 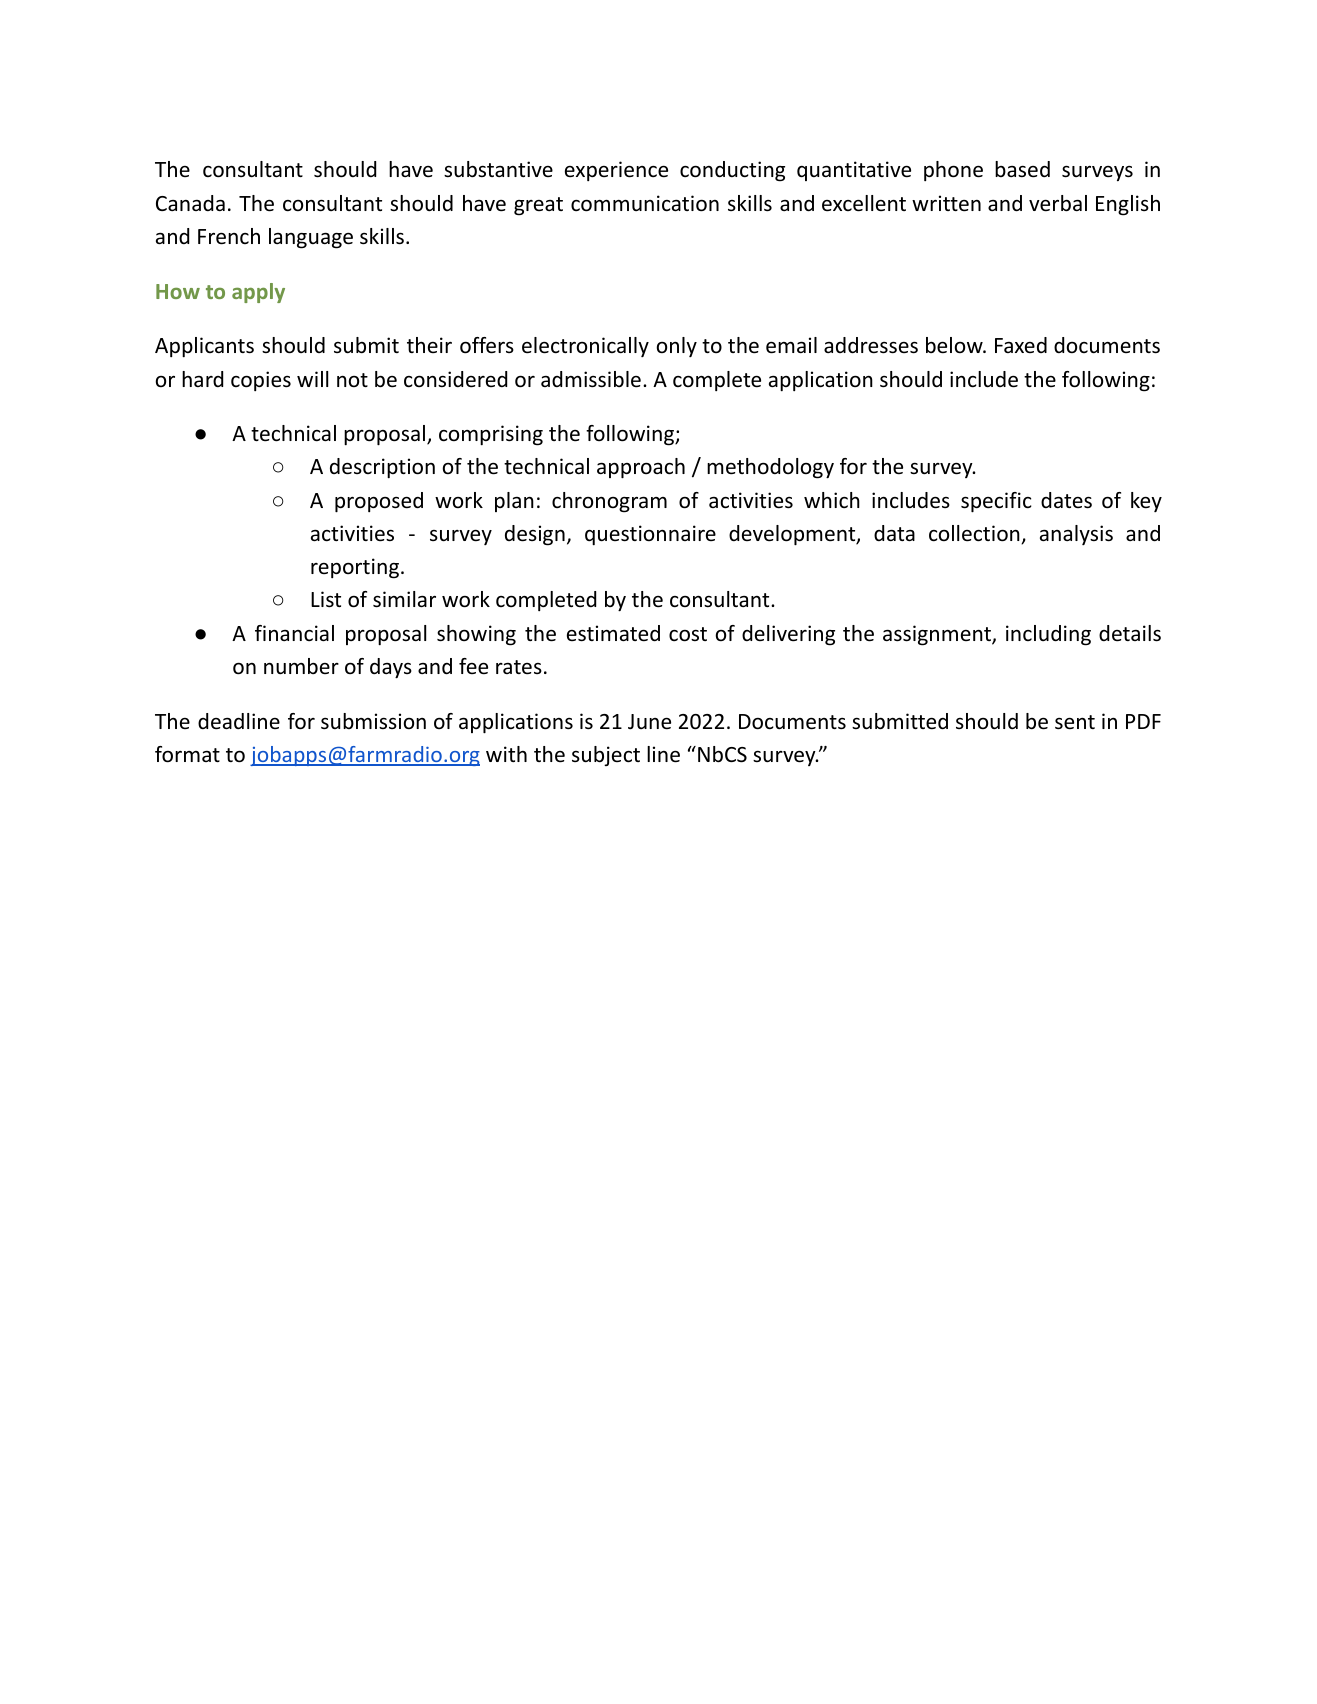 I want to click on will, so click(x=312, y=379).
